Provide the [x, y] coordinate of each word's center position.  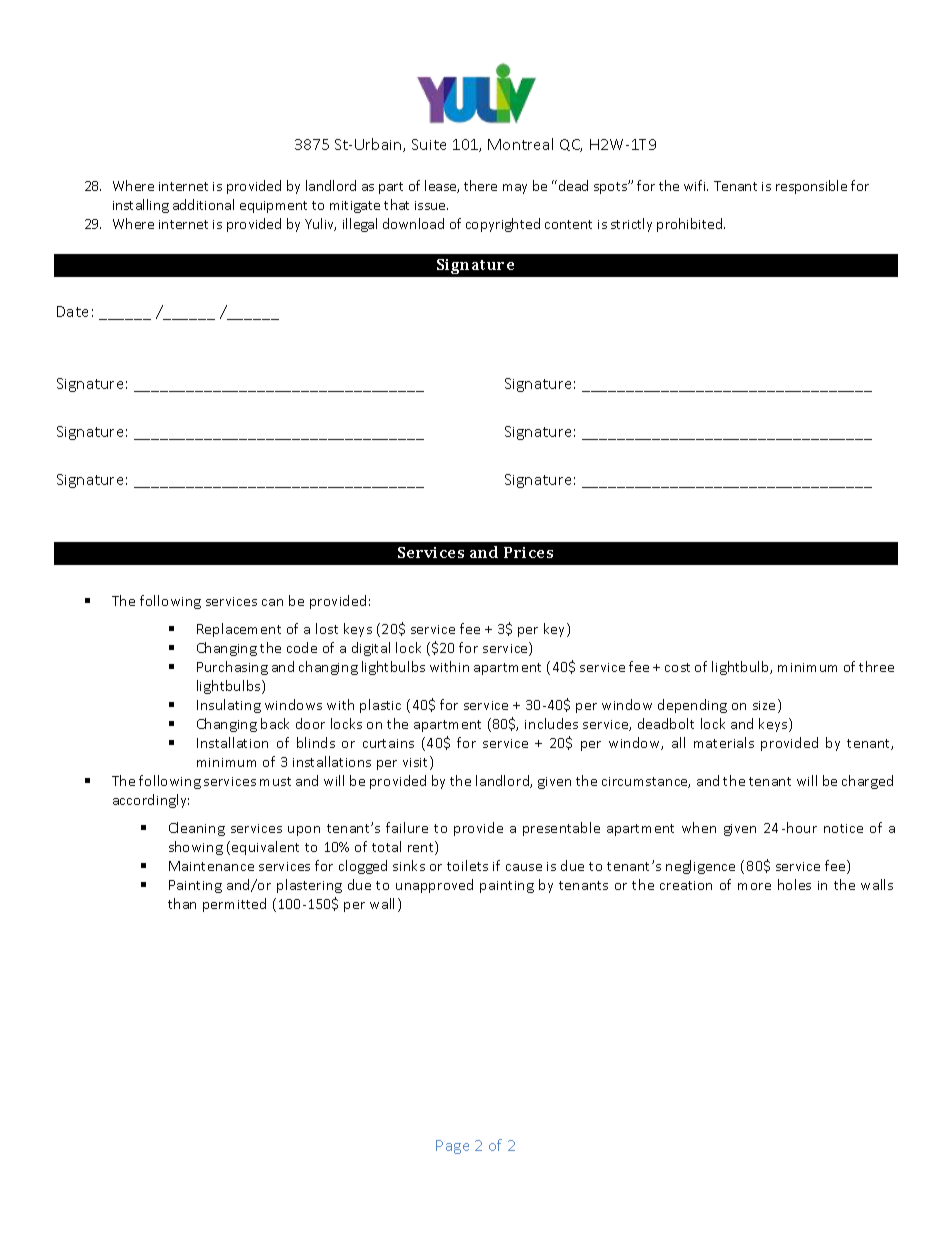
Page [452, 1147]
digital [371, 649]
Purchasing [232, 668]
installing [141, 206]
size [764, 705]
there [480, 185]
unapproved [434, 886]
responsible [811, 187]
